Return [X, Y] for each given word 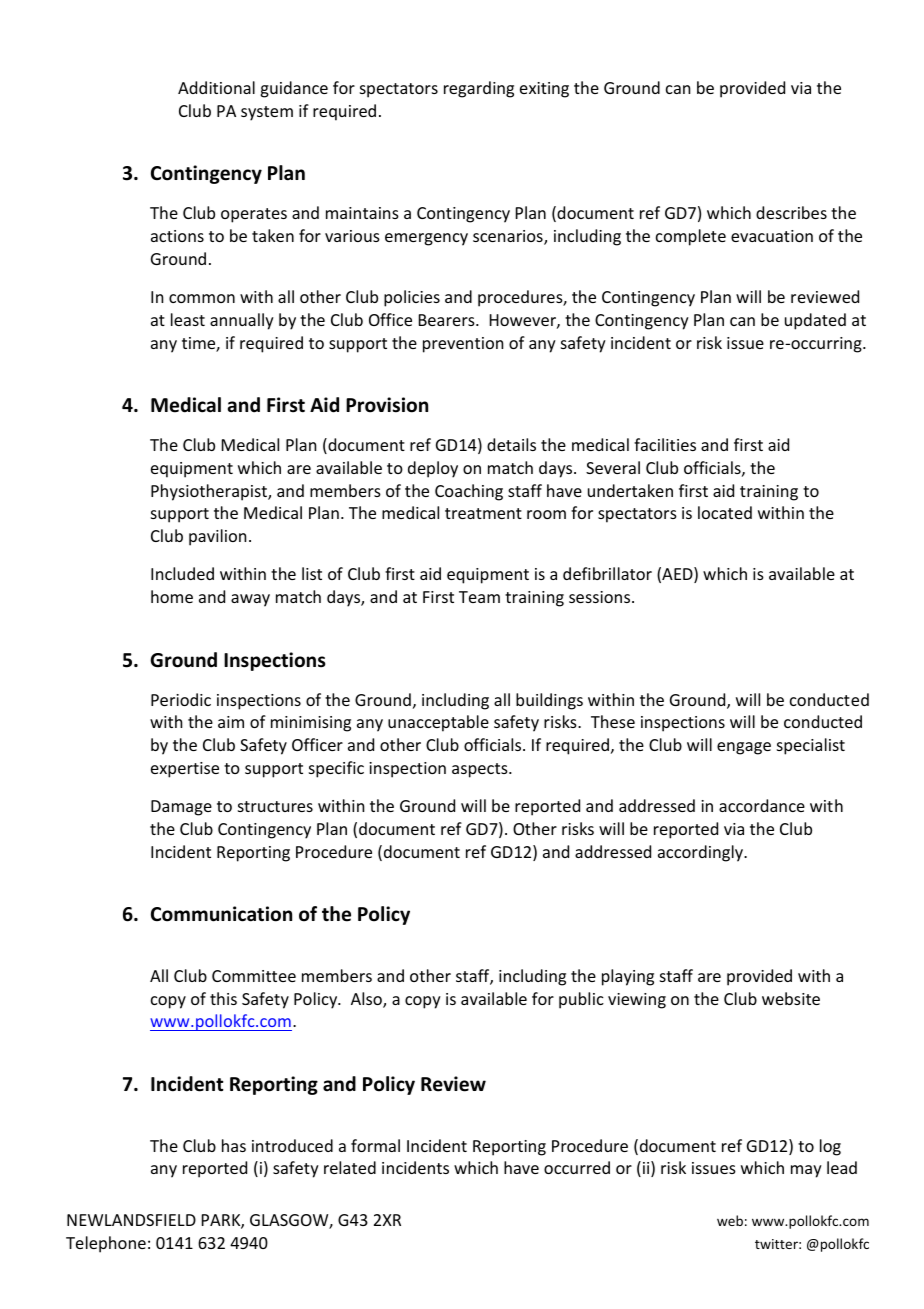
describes [791, 212]
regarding [479, 89]
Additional [216, 87]
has [234, 1145]
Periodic [181, 699]
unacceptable [438, 723]
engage [744, 748]
